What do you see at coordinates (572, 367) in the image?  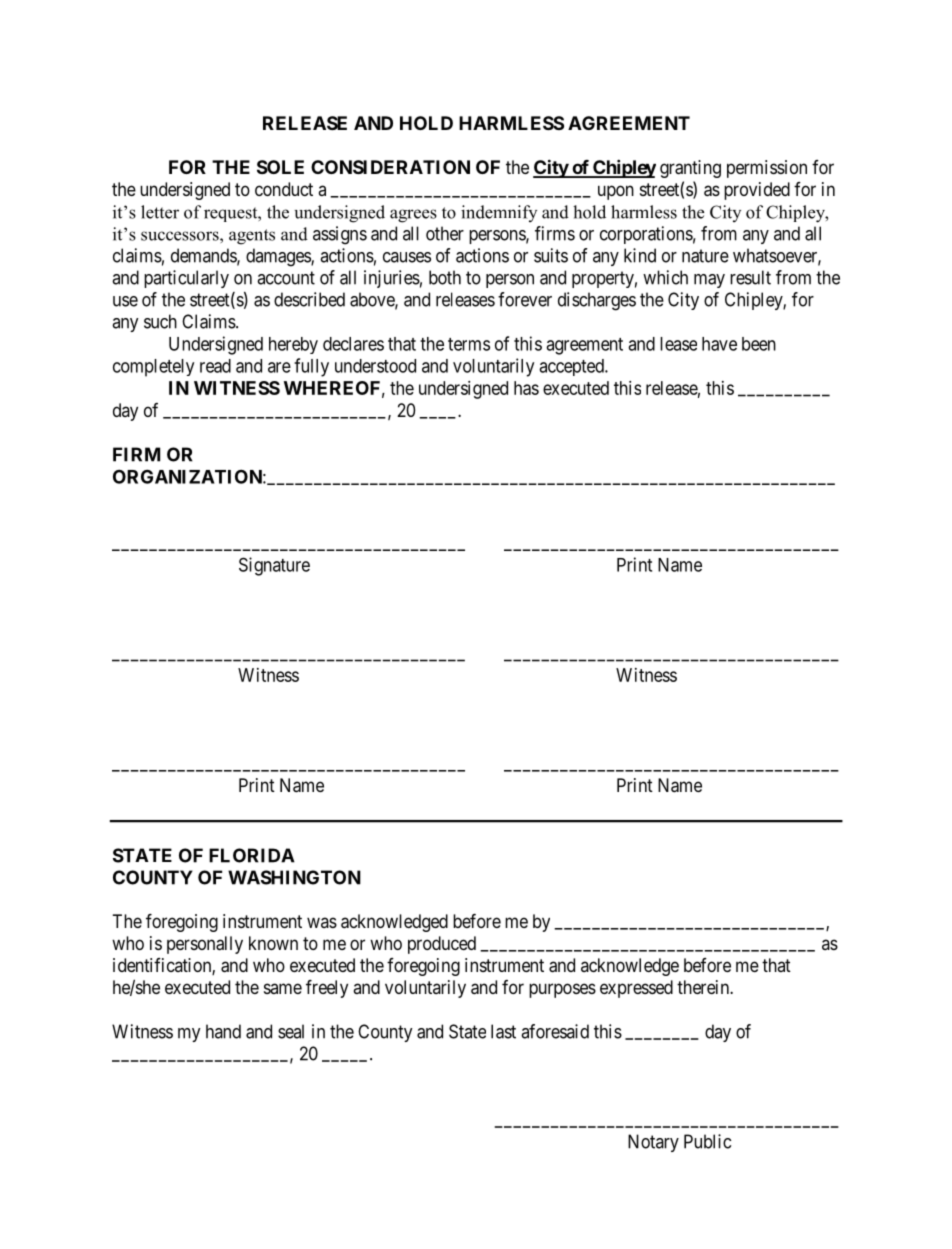 I see `accepted` at bounding box center [572, 367].
